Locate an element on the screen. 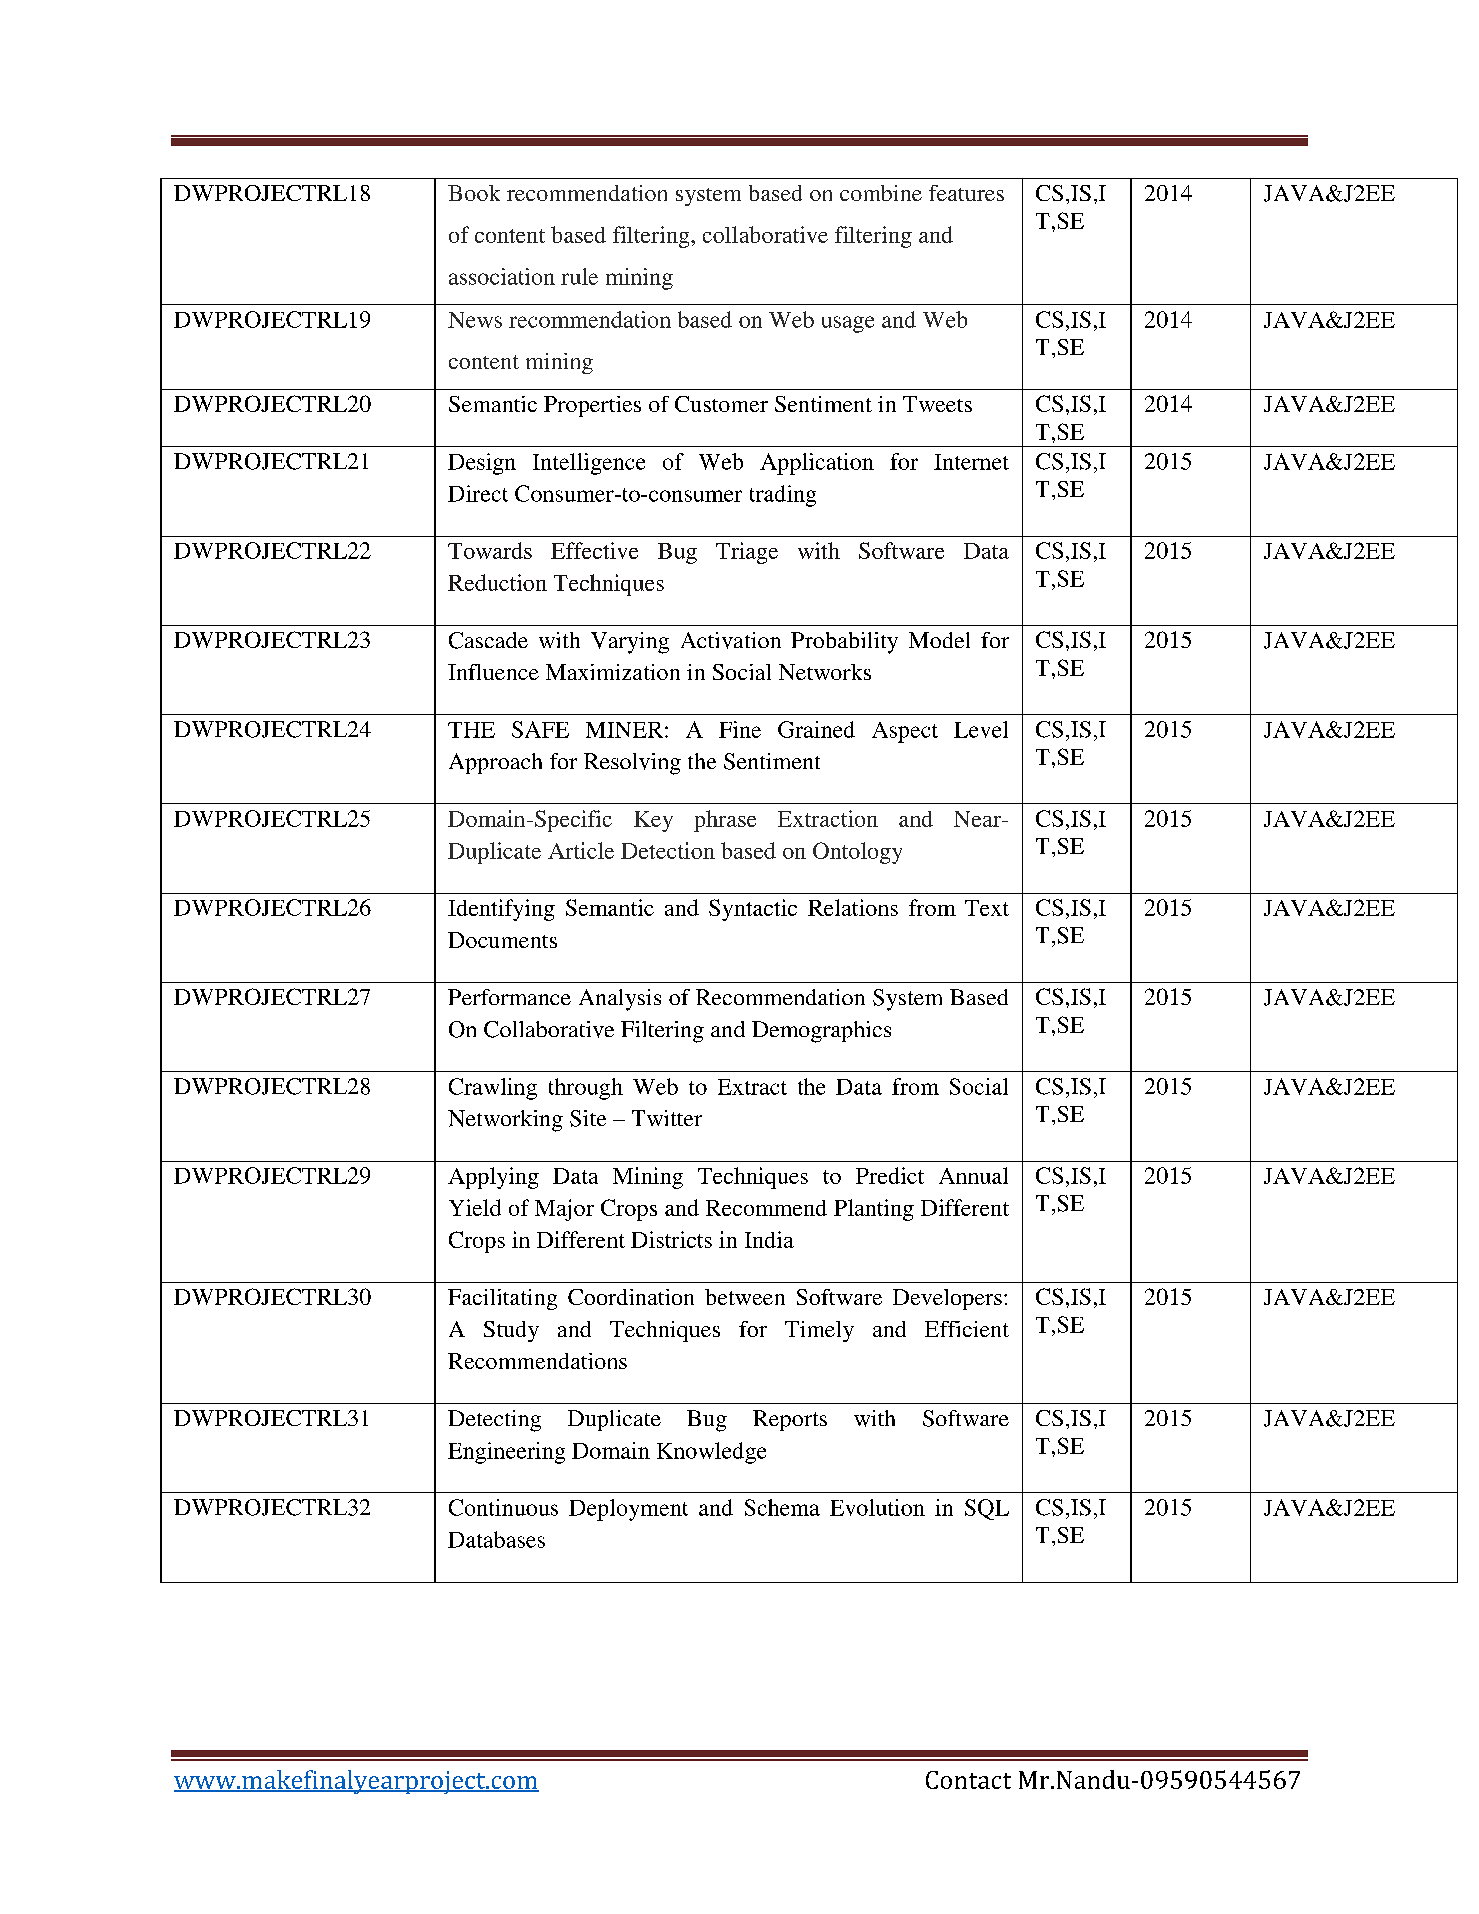 The width and height of the screenshot is (1479, 1914). SAFE is located at coordinates (540, 729).
